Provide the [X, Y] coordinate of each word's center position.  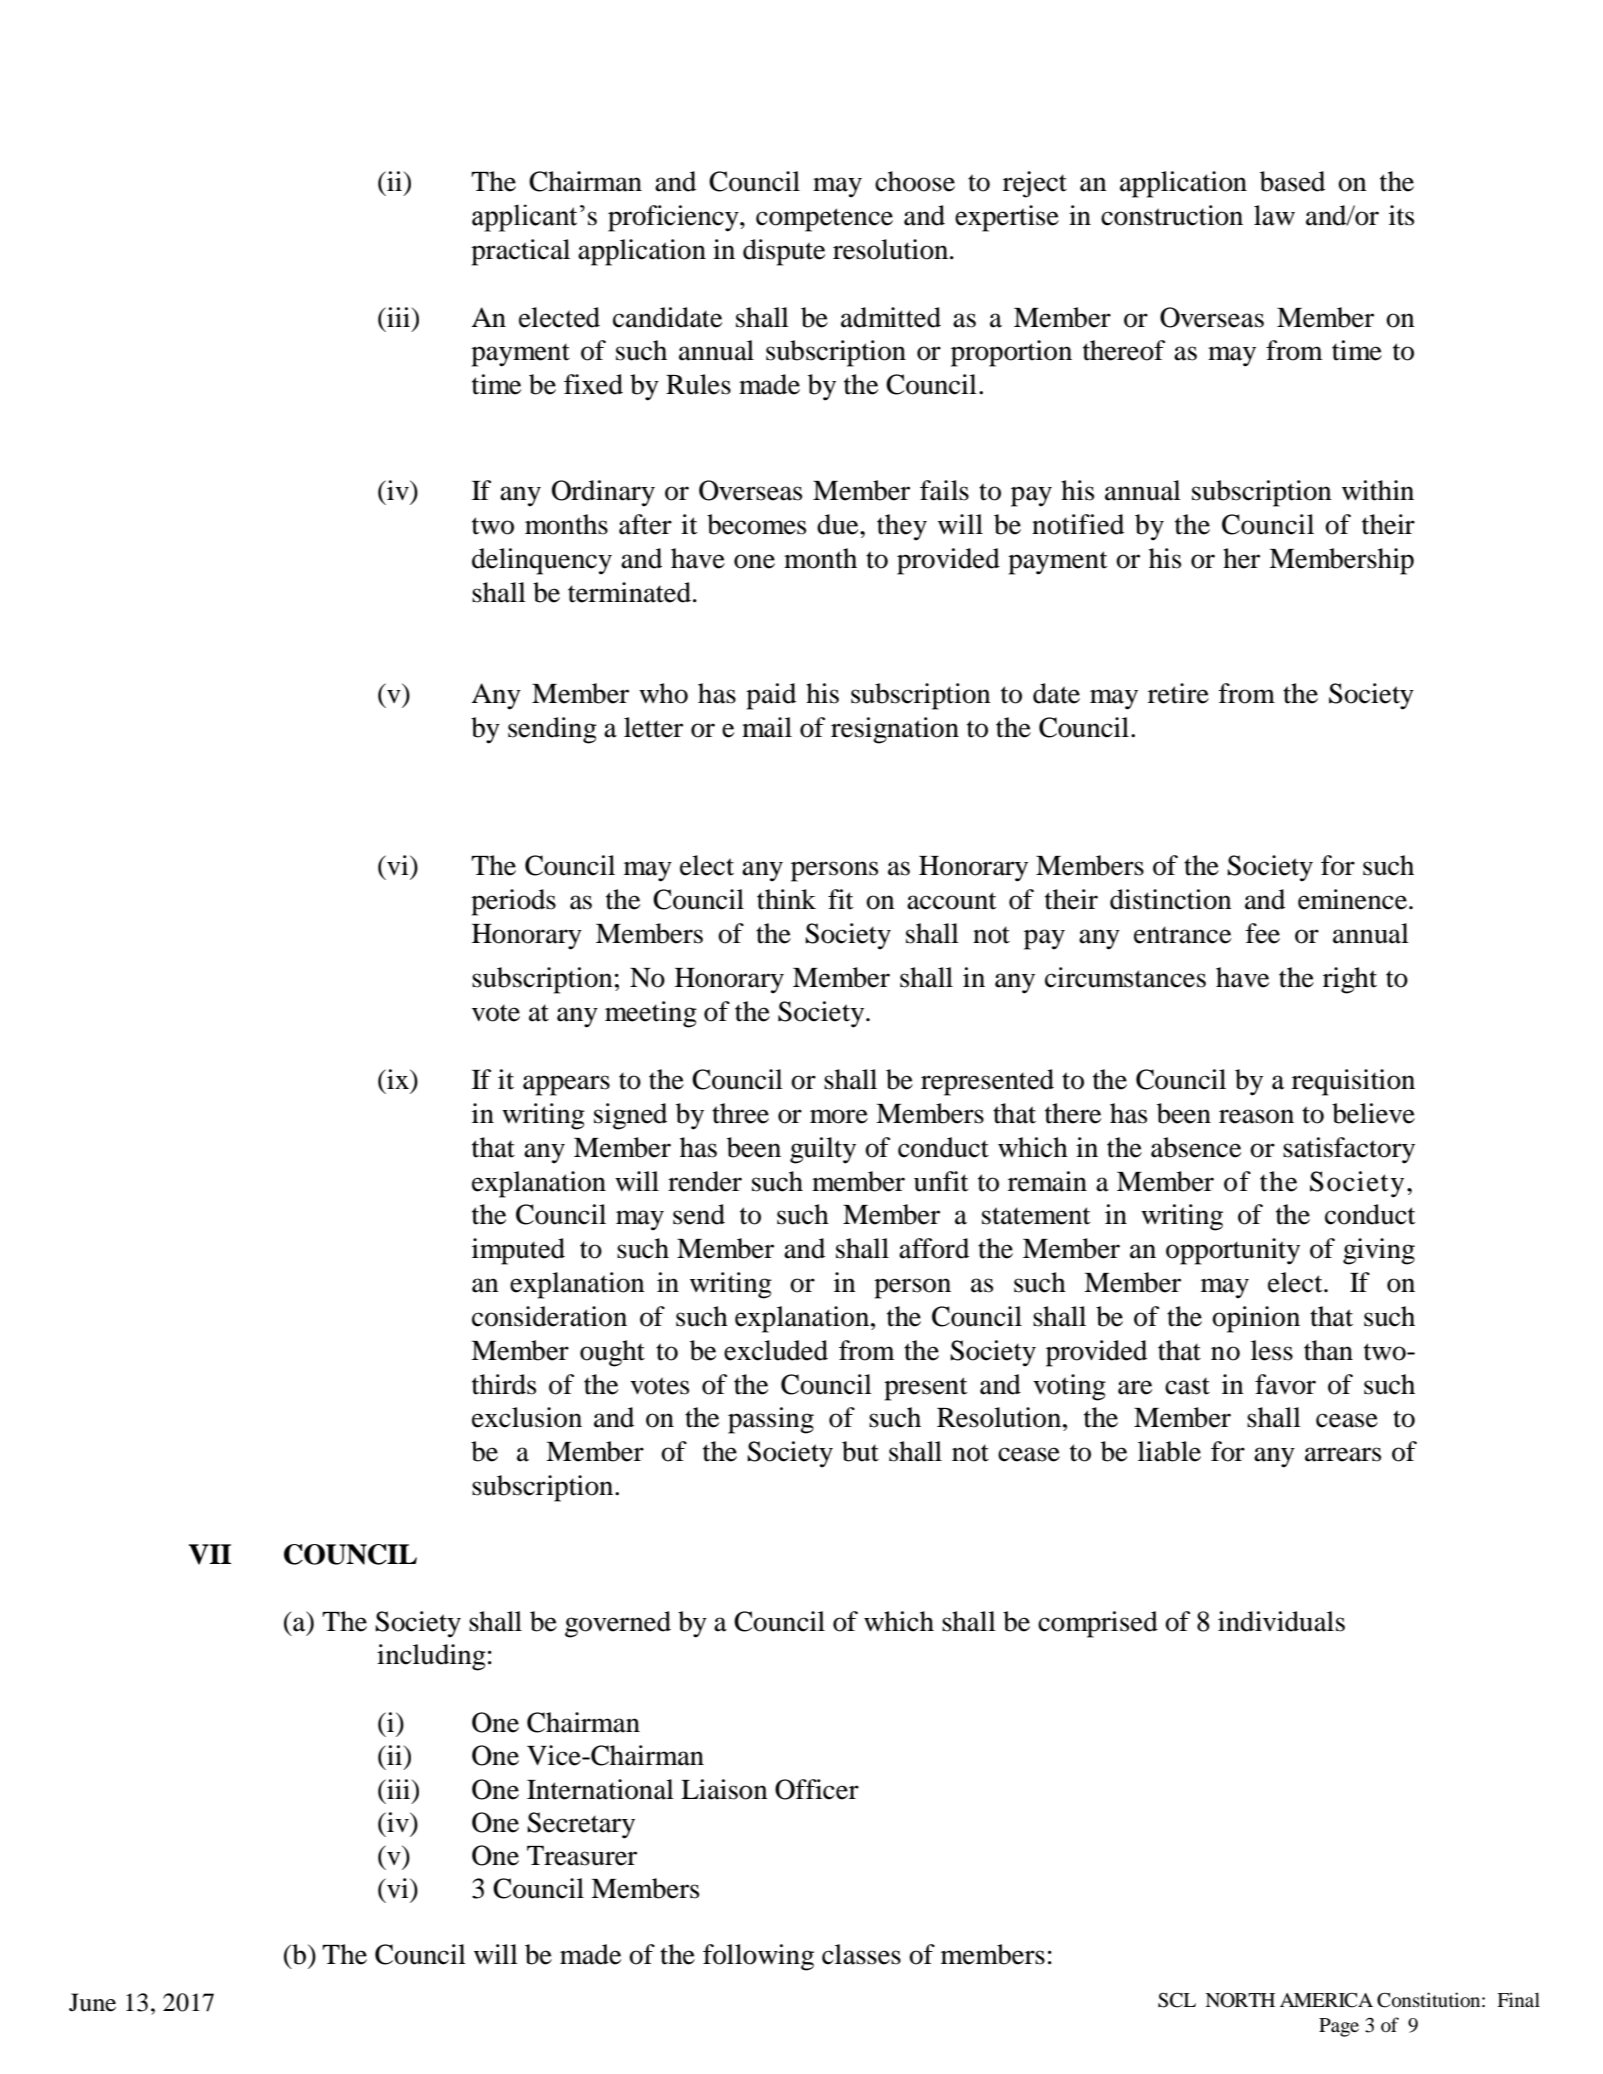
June [92, 2002]
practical [520, 252]
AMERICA [1326, 2000]
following [758, 1957]
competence [824, 220]
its [1401, 215]
